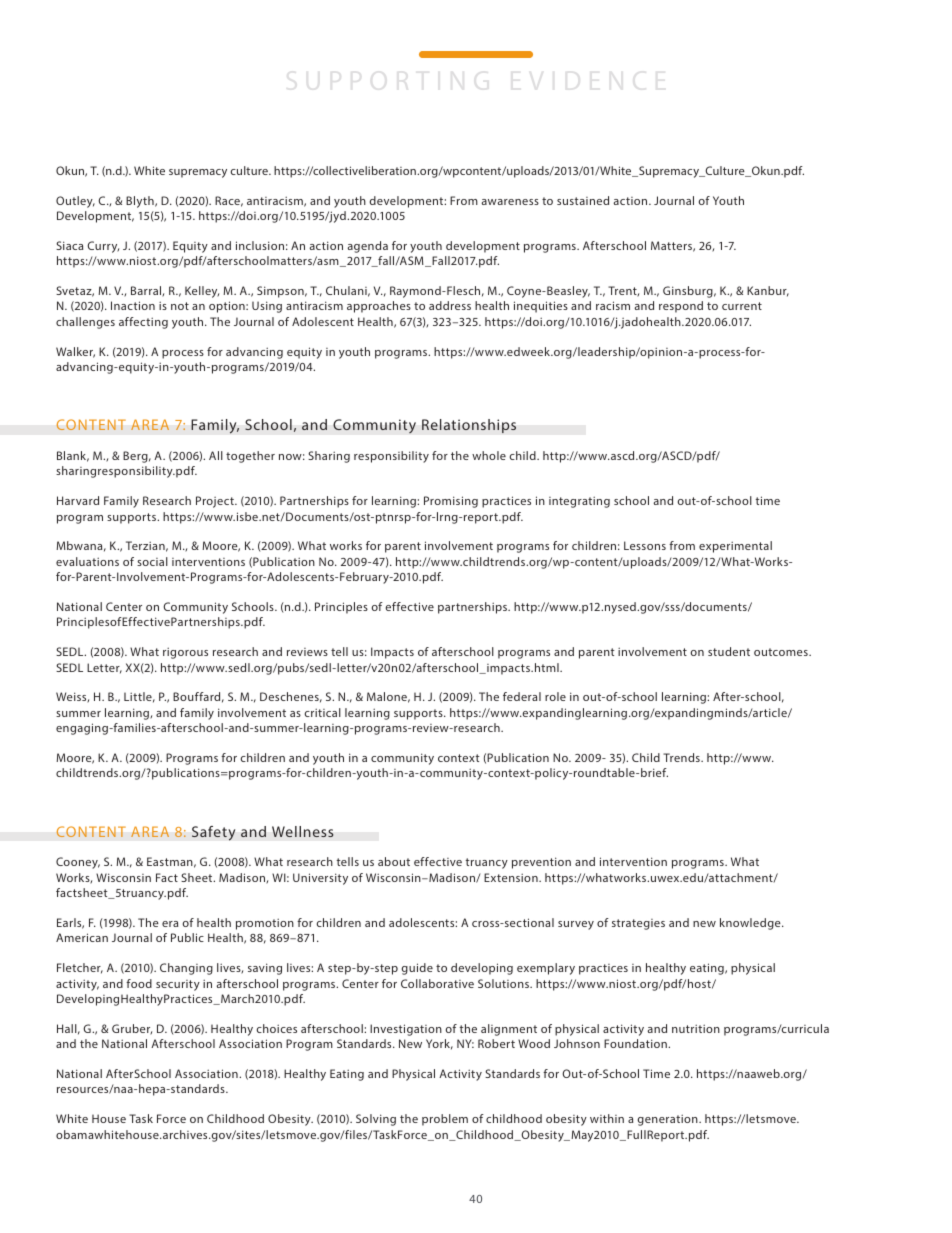  Describe the element at coordinates (735, 547) in the screenshot. I see `experimental` at that location.
